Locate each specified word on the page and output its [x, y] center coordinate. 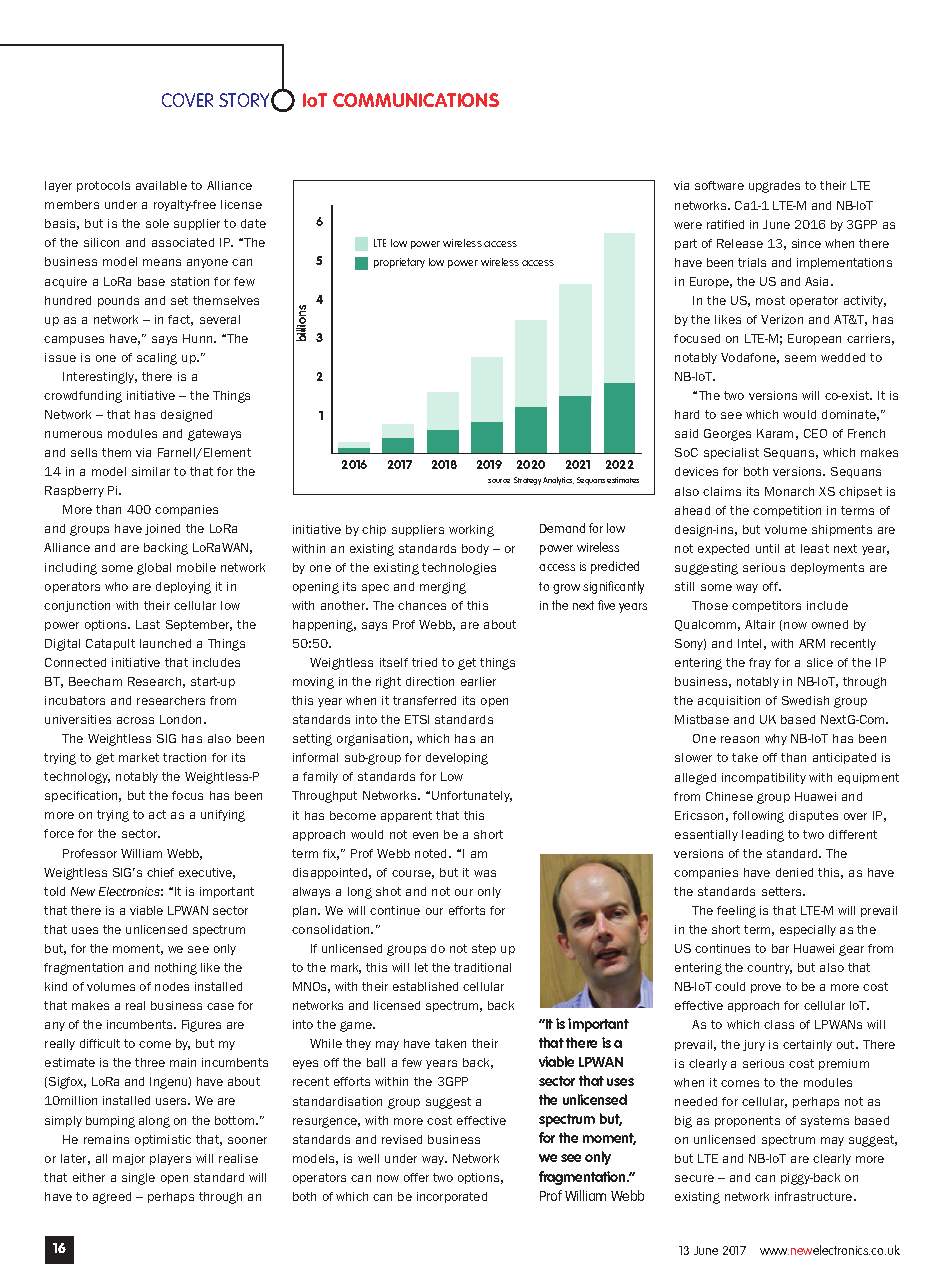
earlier [478, 681]
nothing [176, 969]
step [484, 949]
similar [151, 471]
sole [157, 223]
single [138, 1179]
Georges [727, 435]
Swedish [805, 700]
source [499, 481]
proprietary [399, 263]
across [135, 720]
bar [780, 948]
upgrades [774, 187]
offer [416, 1177]
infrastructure [815, 1196]
